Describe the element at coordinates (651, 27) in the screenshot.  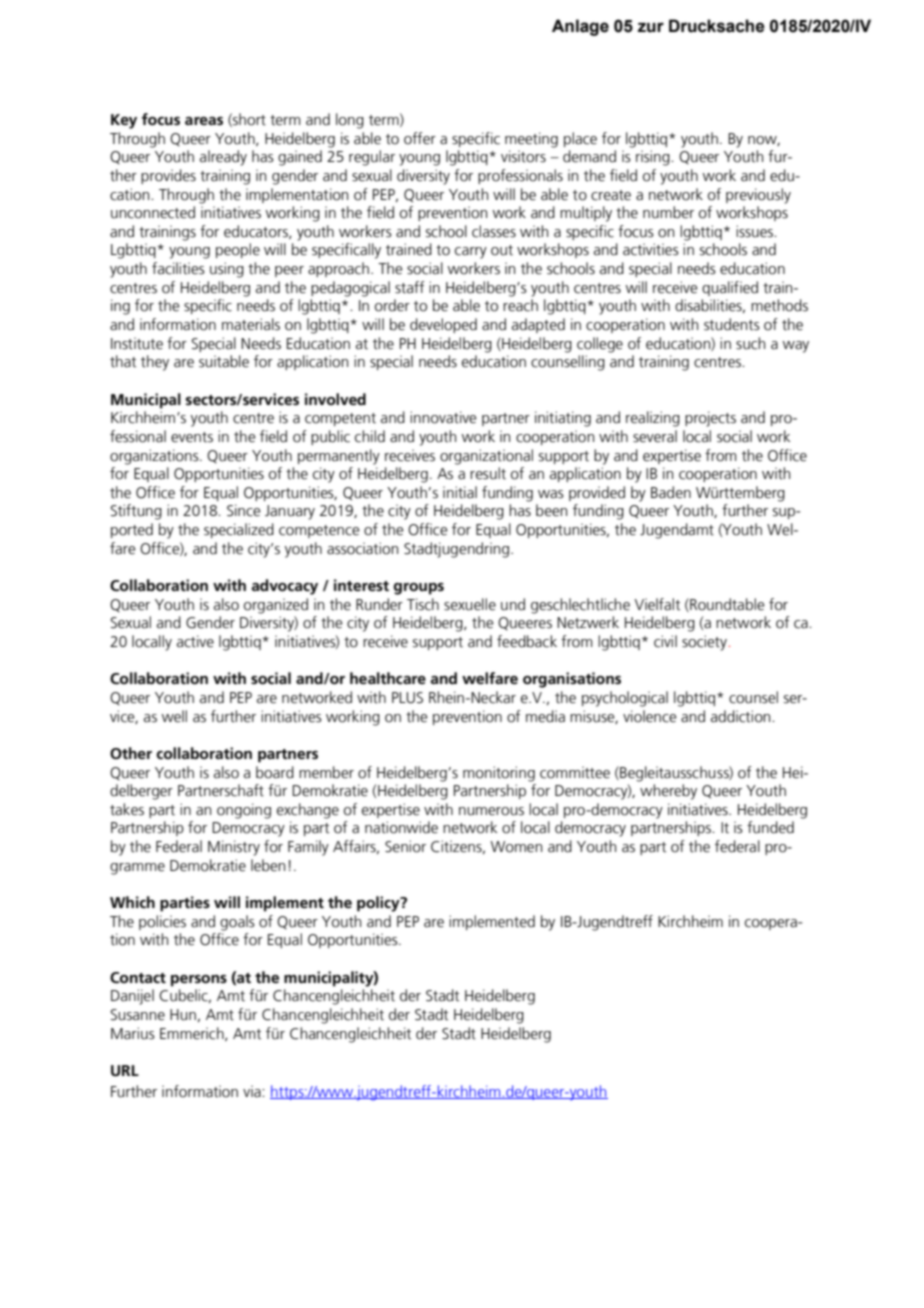
I see `zur` at that location.
